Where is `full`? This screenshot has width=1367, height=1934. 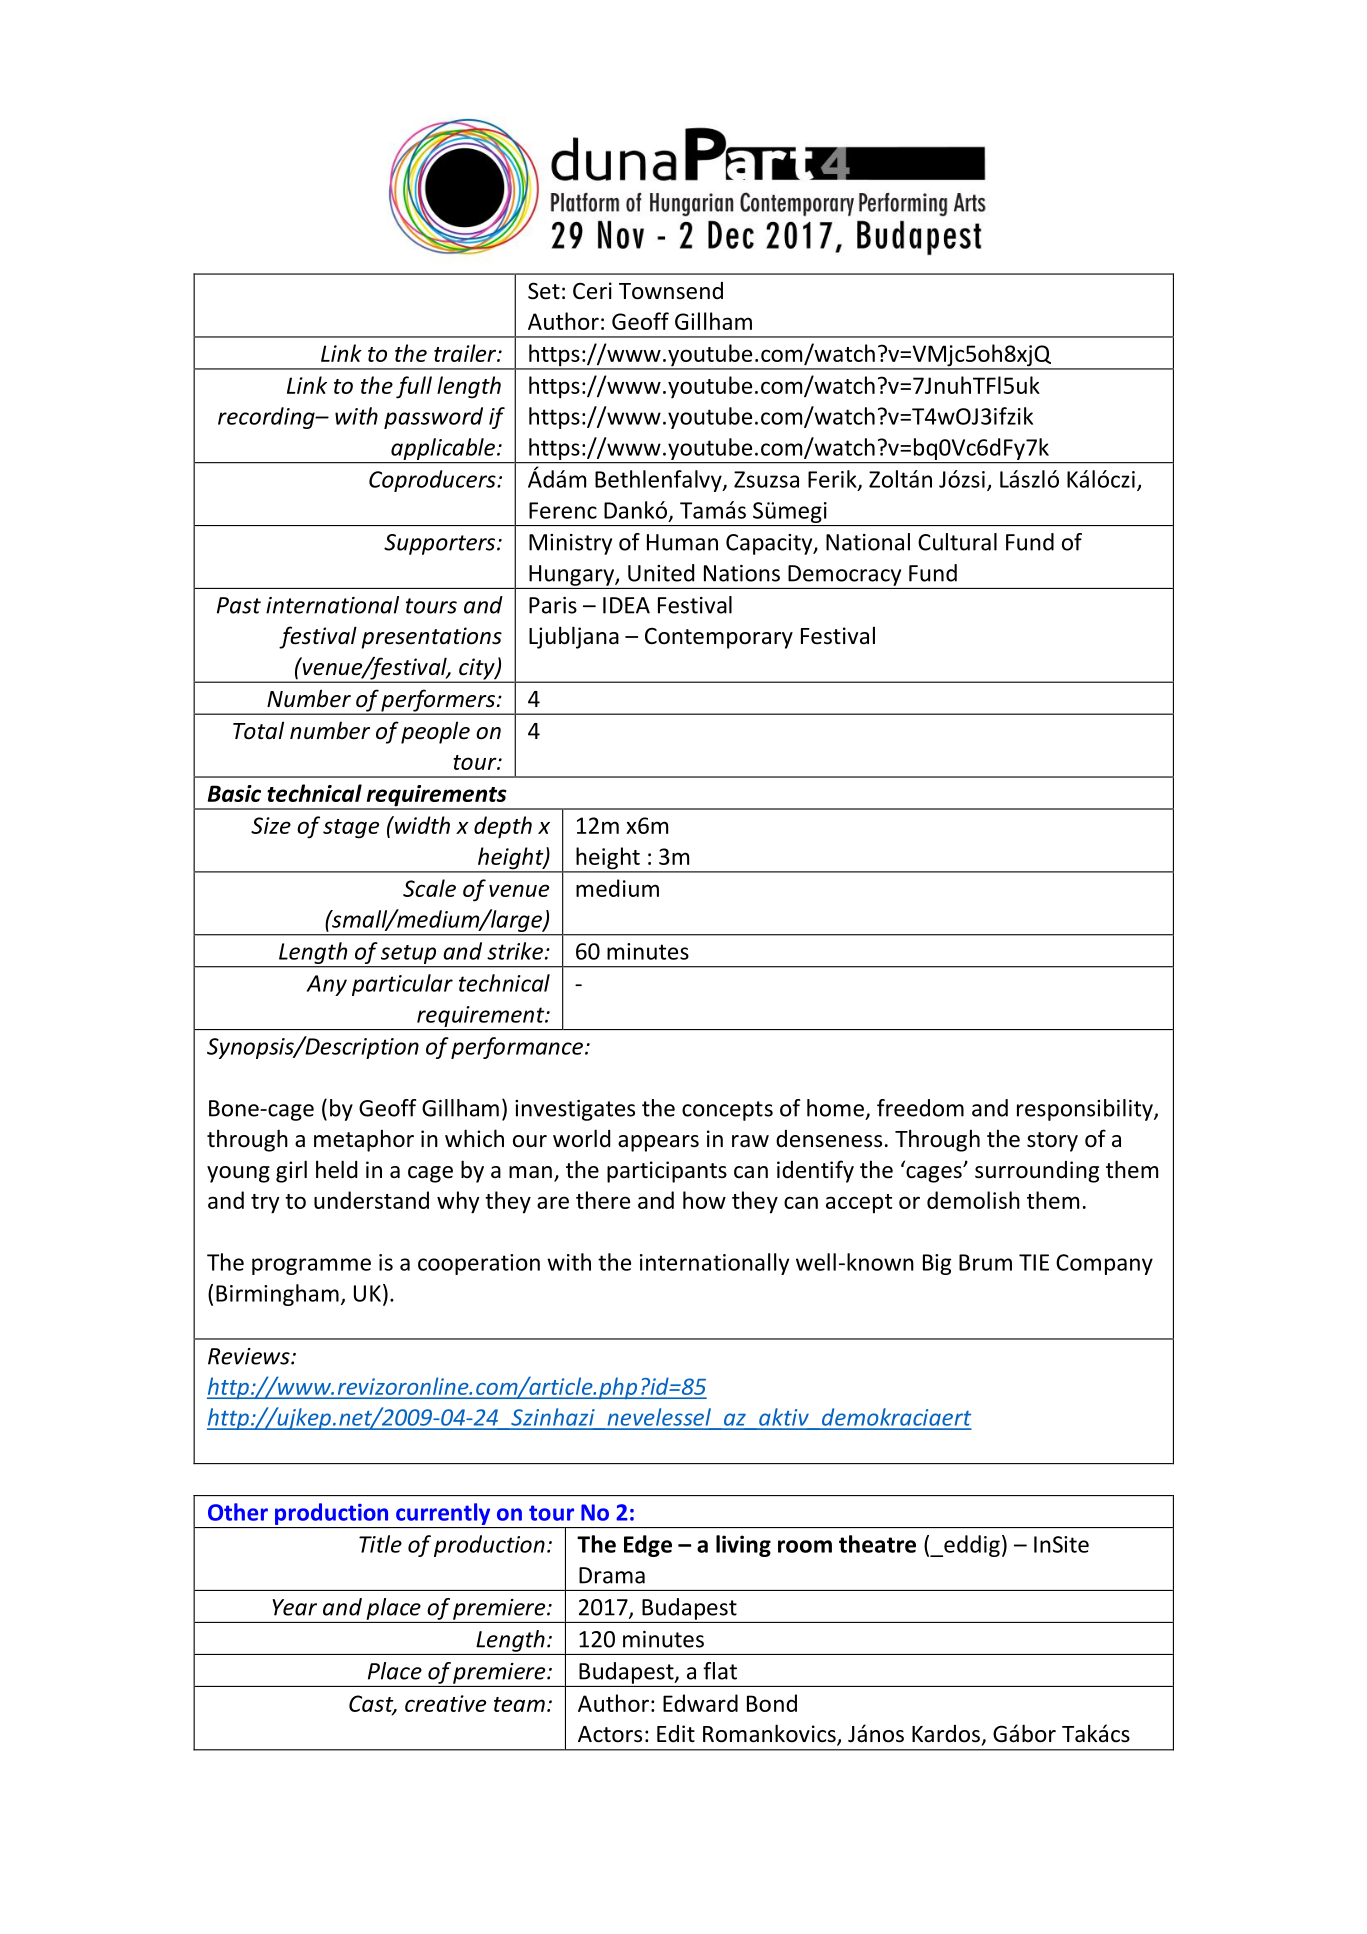
full is located at coordinates (414, 387).
